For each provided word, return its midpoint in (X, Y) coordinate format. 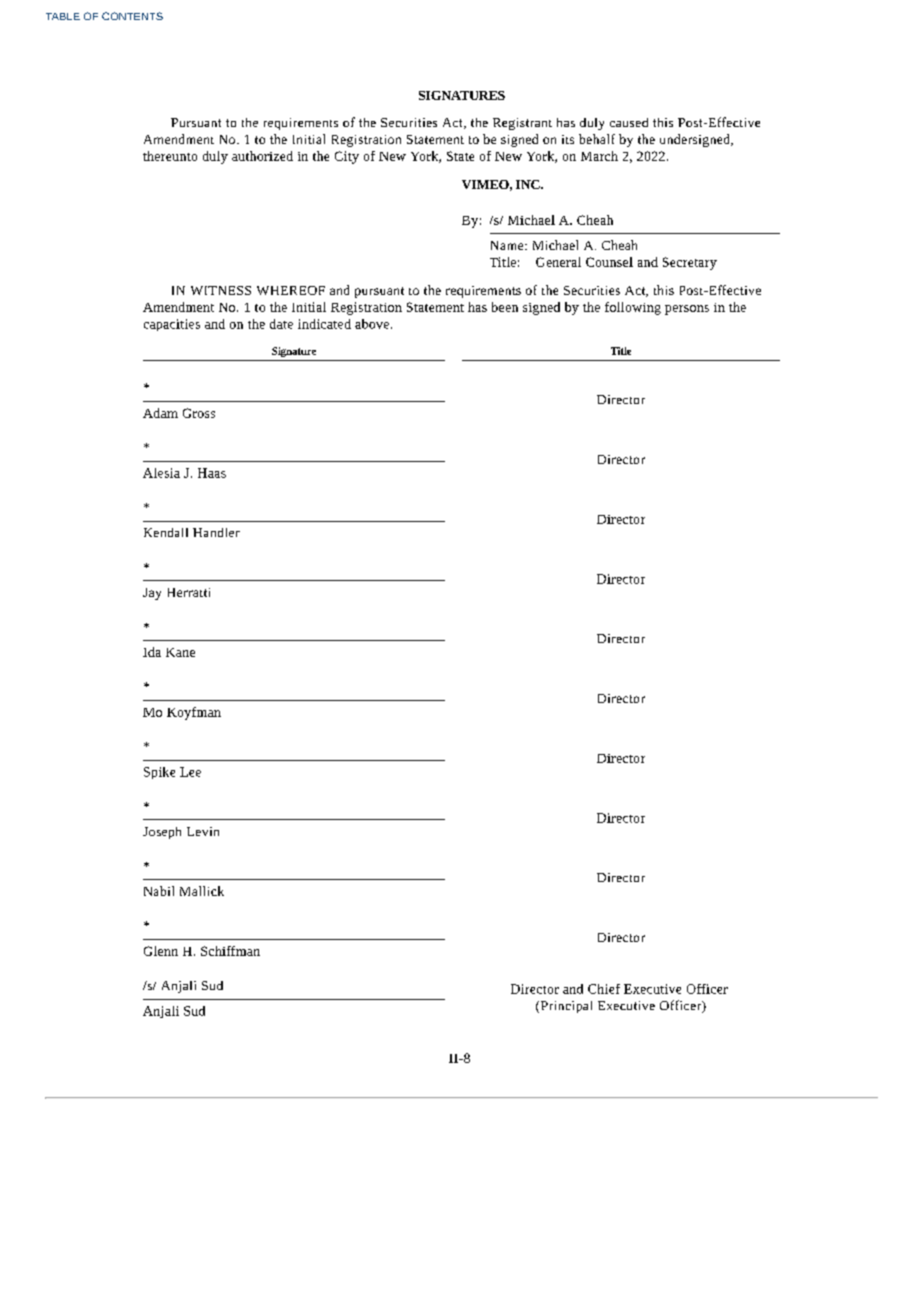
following (633, 308)
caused (629, 122)
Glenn (161, 951)
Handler (216, 532)
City (347, 157)
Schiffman (230, 951)
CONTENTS (132, 16)
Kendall (166, 532)
